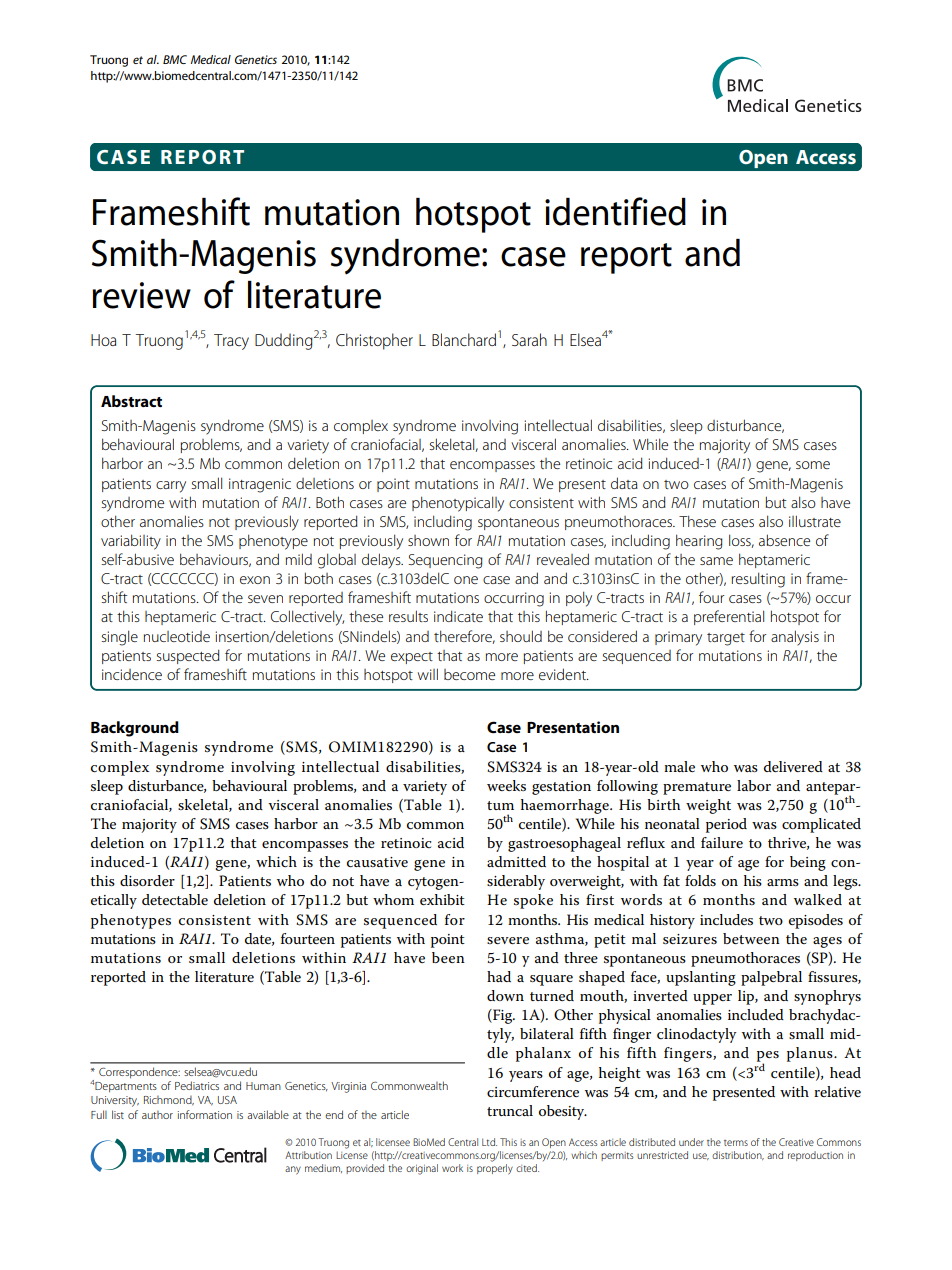  Describe the element at coordinates (458, 504) in the image. I see `phenotypically` at that location.
